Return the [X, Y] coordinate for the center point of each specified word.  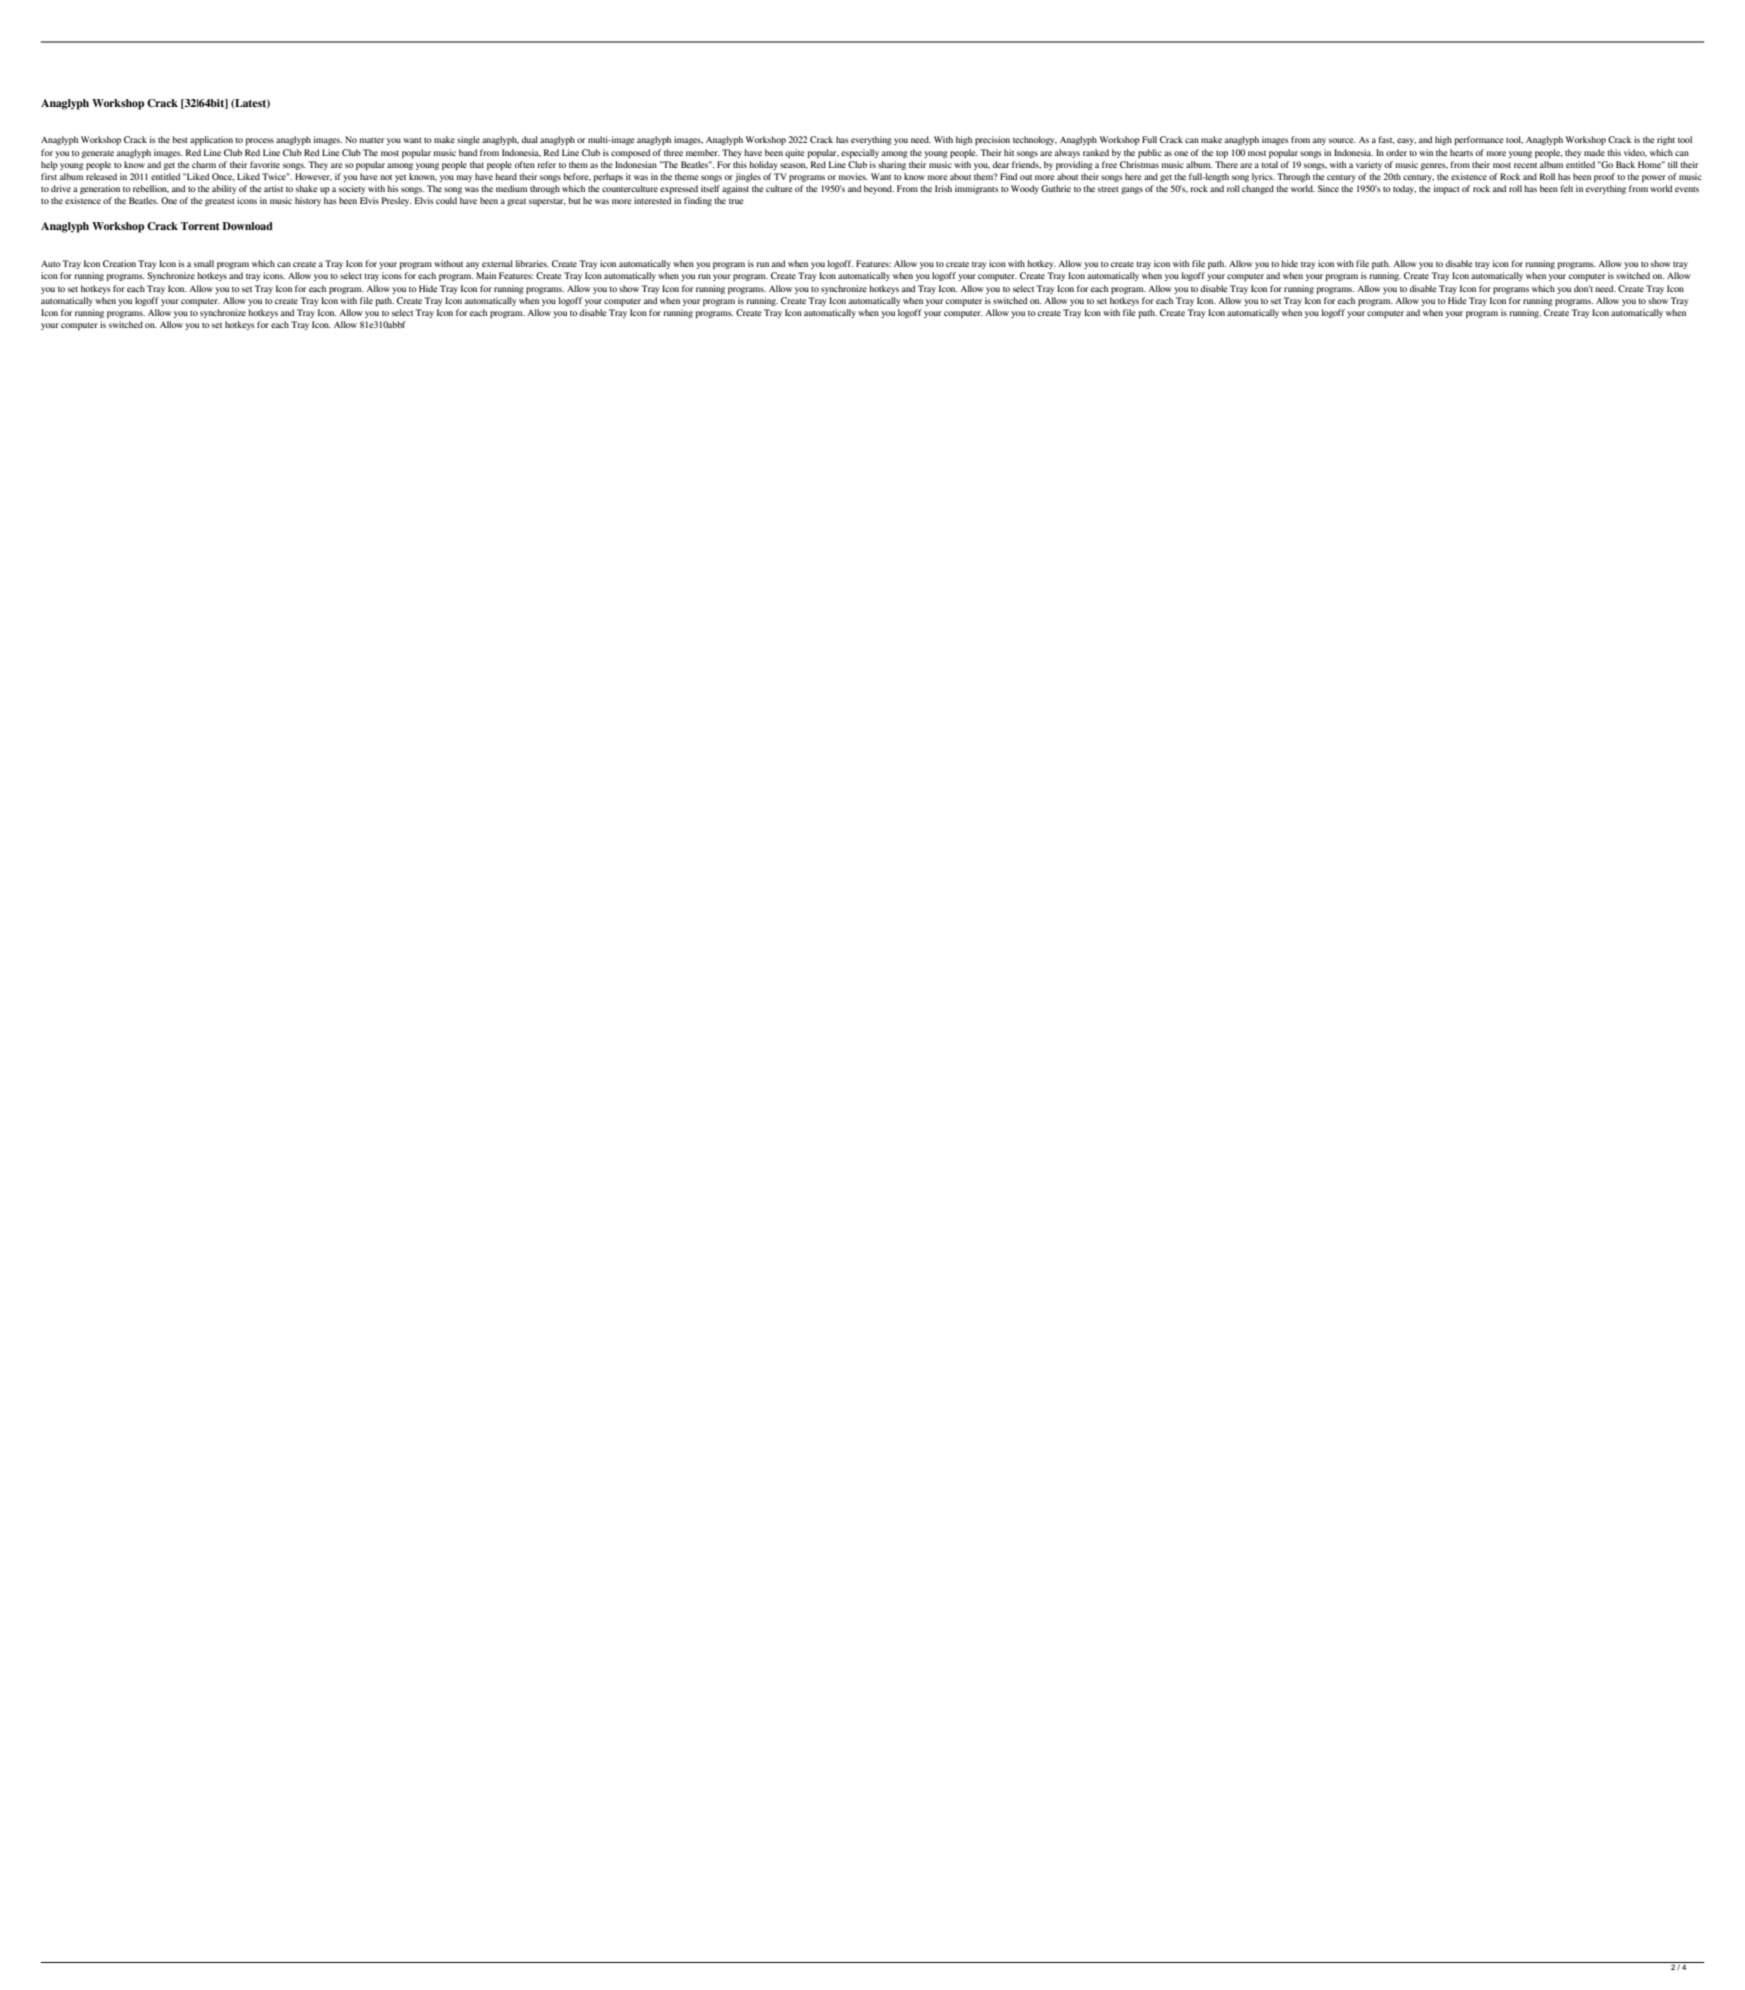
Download [247, 226]
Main [486, 275]
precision [992, 140]
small [204, 263]
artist [273, 188]
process [260, 141]
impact [1447, 189]
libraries [532, 263]
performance [1479, 140]
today [1404, 189]
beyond [879, 189]
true [736, 201]
